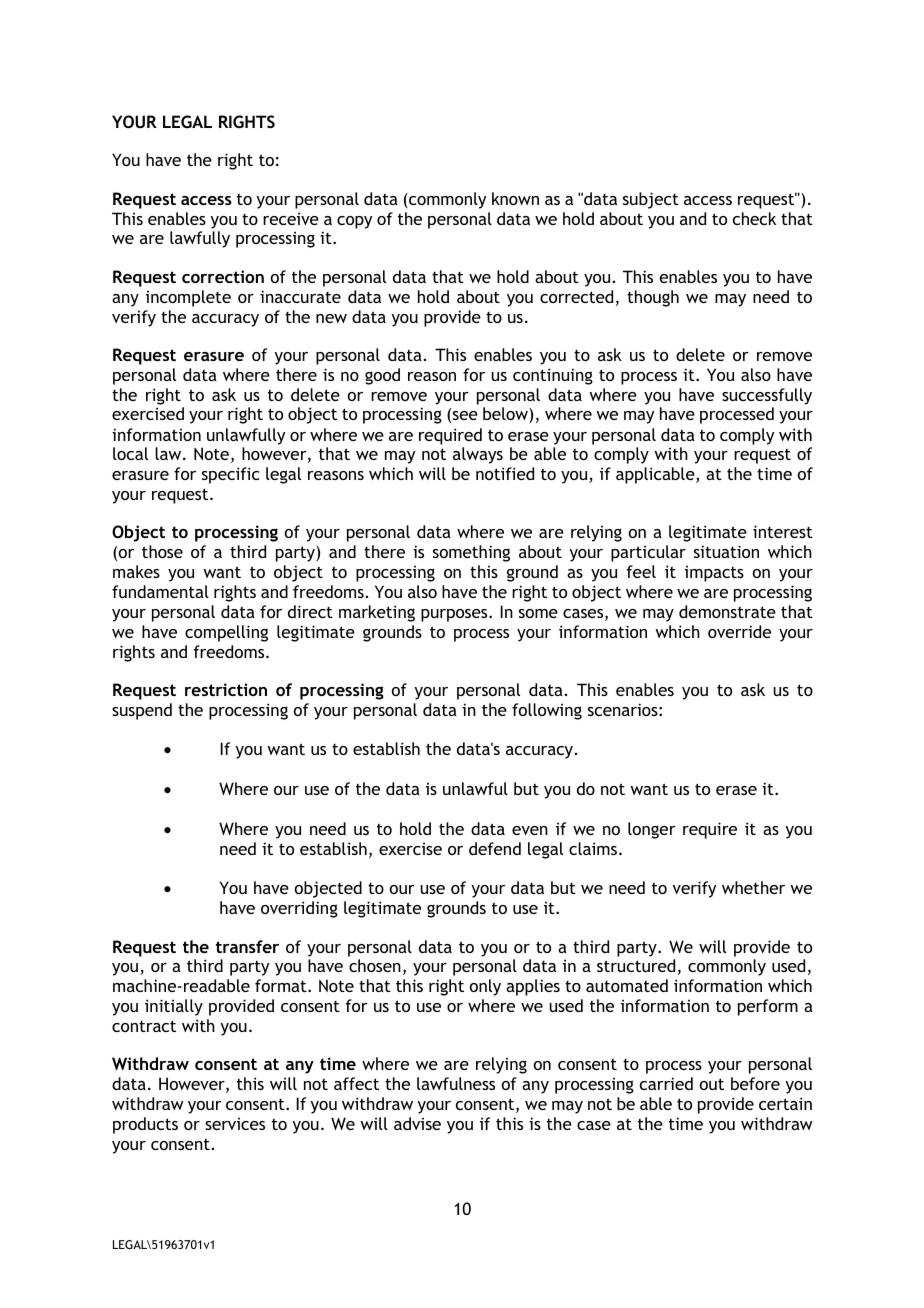 The width and height of the screenshot is (924, 1308). What do you see at coordinates (505, 473) in the screenshot?
I see `notified` at bounding box center [505, 473].
